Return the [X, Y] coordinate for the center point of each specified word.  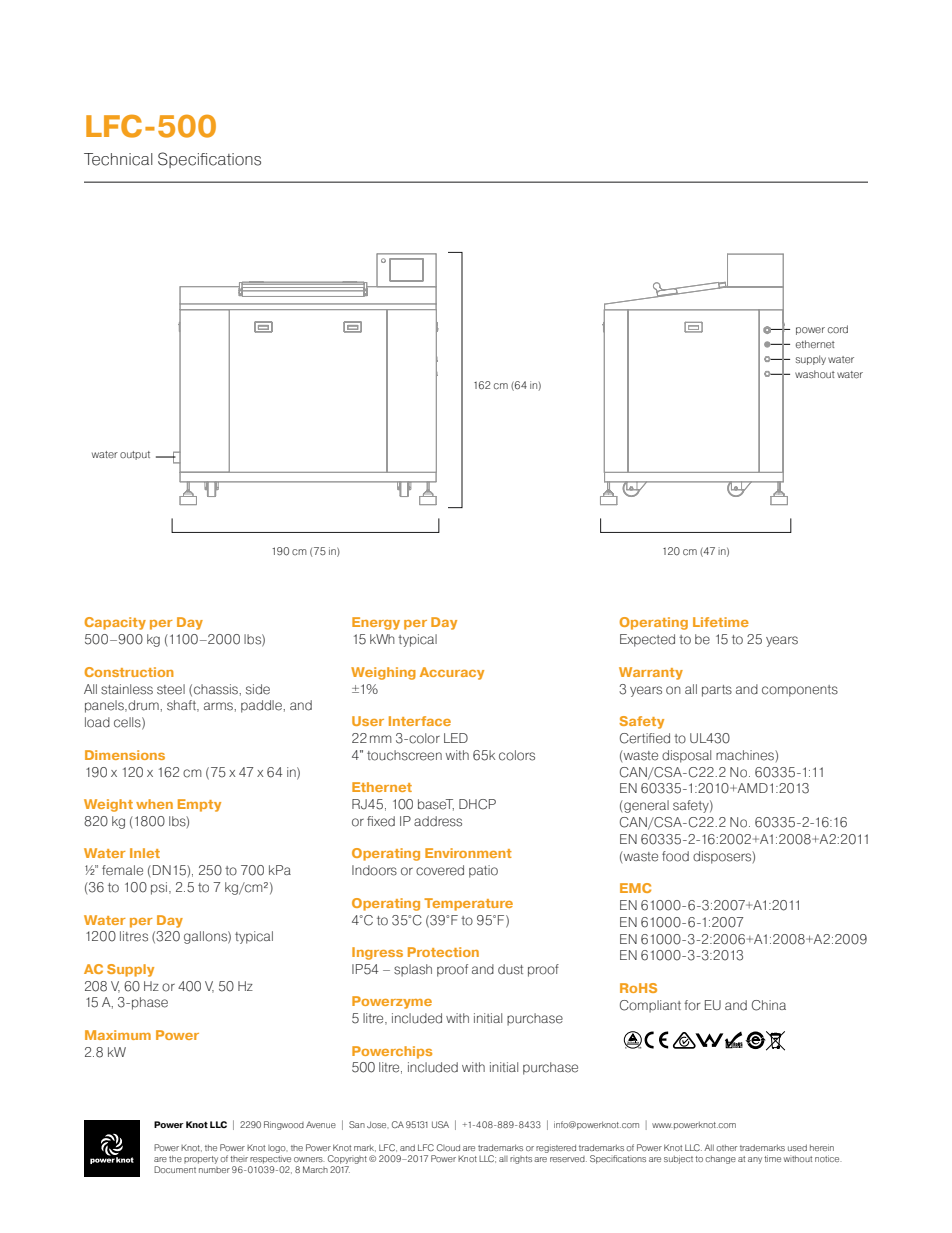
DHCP [477, 804]
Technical [118, 159]
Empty [199, 805]
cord [838, 329]
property [201, 1160]
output [135, 455]
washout [815, 374]
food [675, 856]
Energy [376, 623]
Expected [647, 640]
